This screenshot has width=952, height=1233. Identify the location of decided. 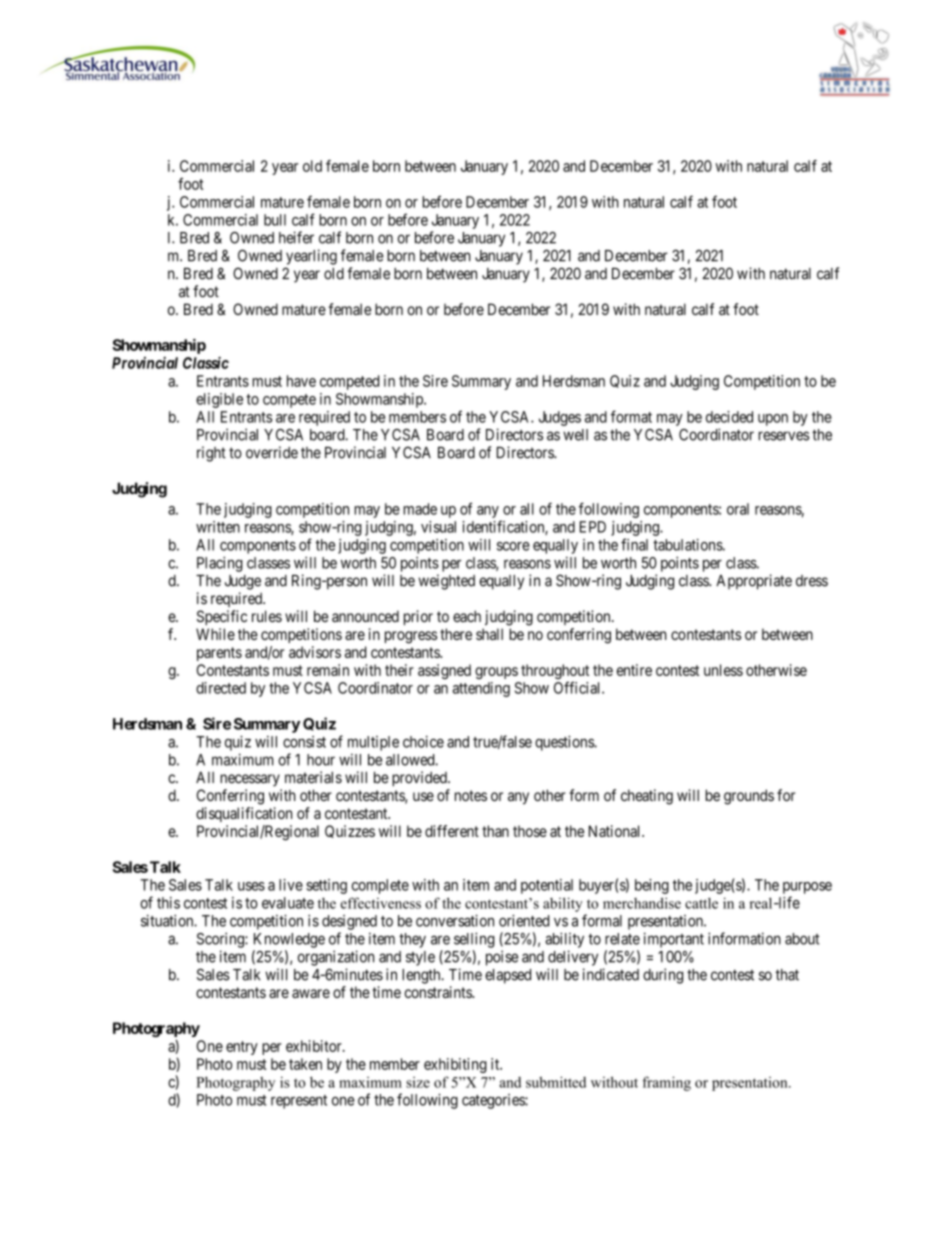
(729, 417).
